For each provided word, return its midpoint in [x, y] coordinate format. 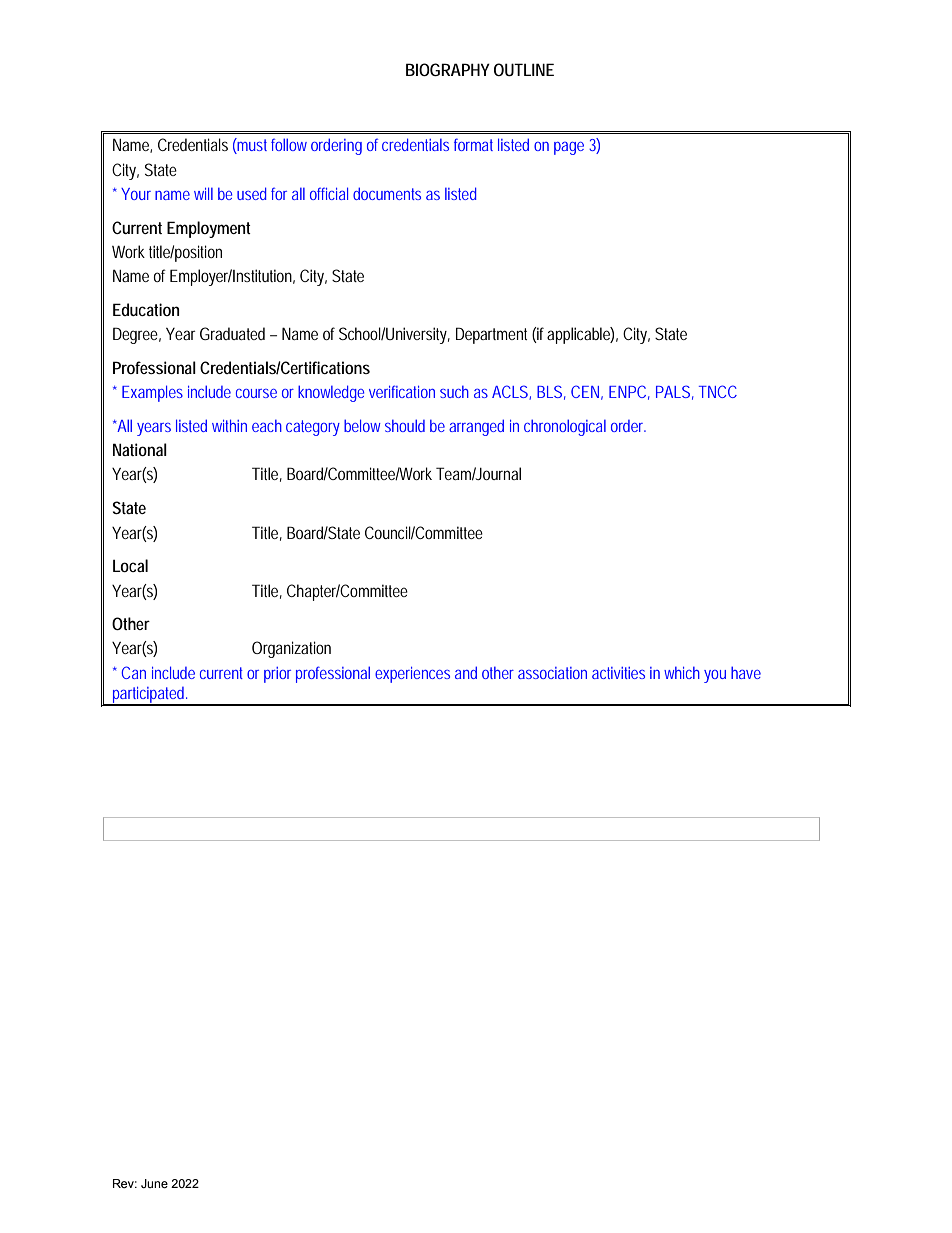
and [466, 672]
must [254, 146]
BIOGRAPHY [448, 69]
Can [133, 672]
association [552, 673]
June [154, 1183]
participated [149, 696]
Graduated [232, 333]
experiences [412, 675]
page [569, 148]
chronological [565, 427]
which [682, 673]
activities [618, 673]
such [454, 392]
